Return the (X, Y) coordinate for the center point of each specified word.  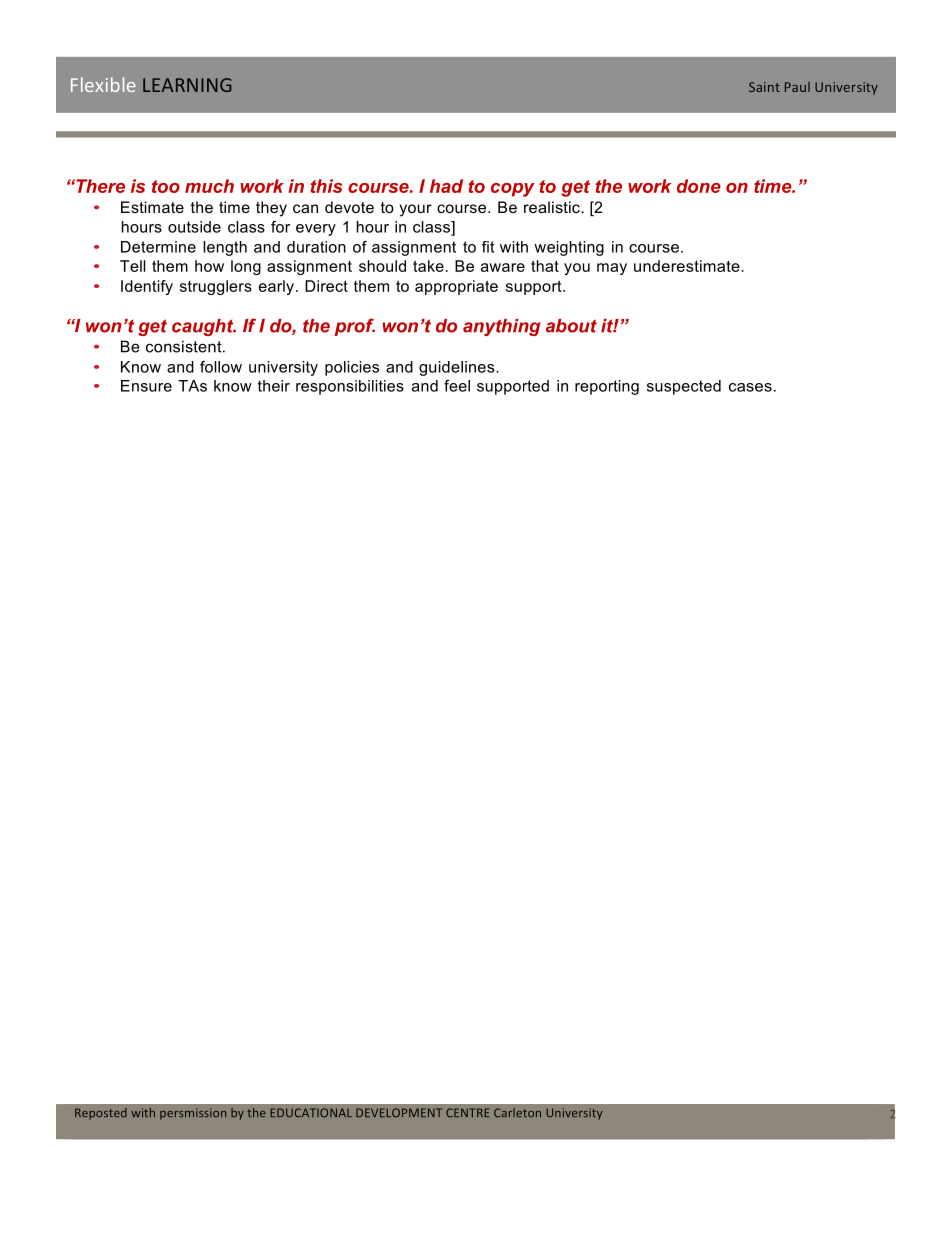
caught (204, 327)
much (209, 186)
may (612, 269)
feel (457, 386)
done (699, 186)
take (428, 266)
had (446, 186)
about (571, 326)
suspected (684, 387)
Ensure (146, 386)
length (225, 248)
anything (501, 327)
